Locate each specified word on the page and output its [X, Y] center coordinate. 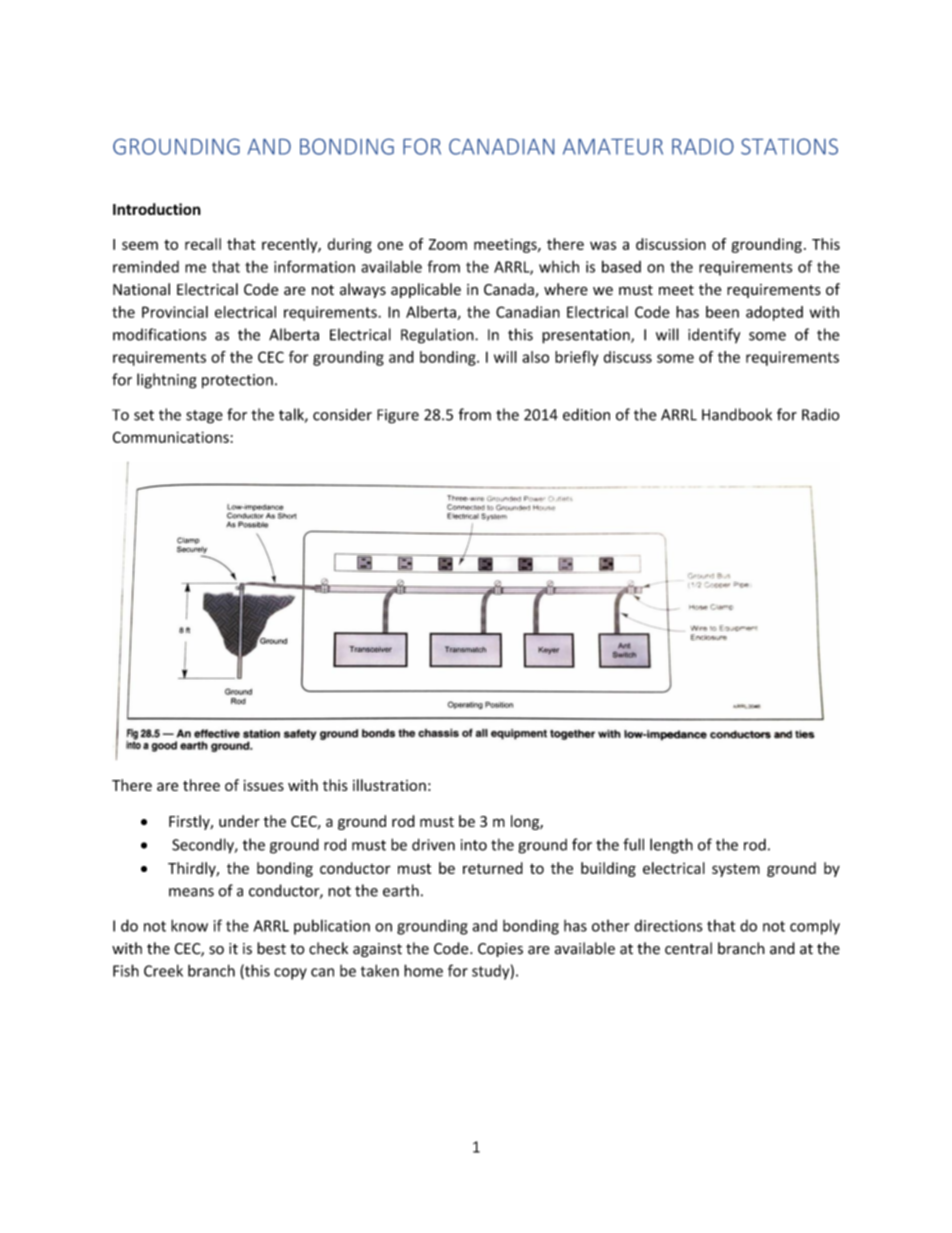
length [671, 846]
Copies [500, 950]
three [201, 785]
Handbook [737, 414]
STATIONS [789, 146]
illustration [389, 785]
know [189, 925]
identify [714, 336]
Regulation [438, 336]
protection [237, 381]
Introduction [157, 209]
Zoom [448, 244]
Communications [171, 437]
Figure [398, 416]
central [688, 948]
